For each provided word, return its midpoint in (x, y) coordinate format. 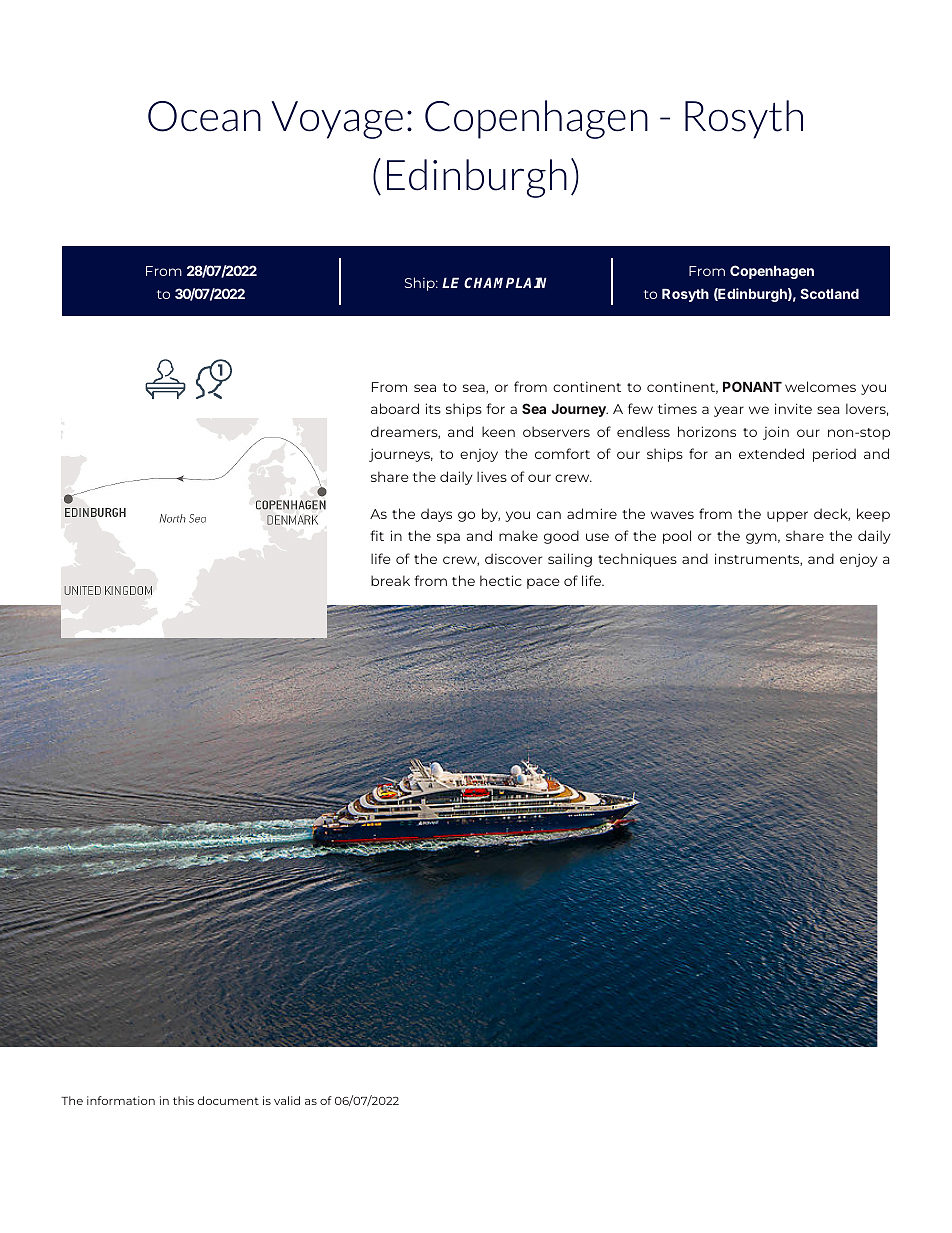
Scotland (829, 293)
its (433, 408)
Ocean (204, 116)
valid (287, 1100)
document (228, 1100)
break (390, 580)
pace (543, 583)
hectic (501, 580)
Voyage (337, 120)
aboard (395, 408)
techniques (637, 560)
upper (787, 516)
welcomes (820, 386)
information (121, 1100)
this (183, 1100)
